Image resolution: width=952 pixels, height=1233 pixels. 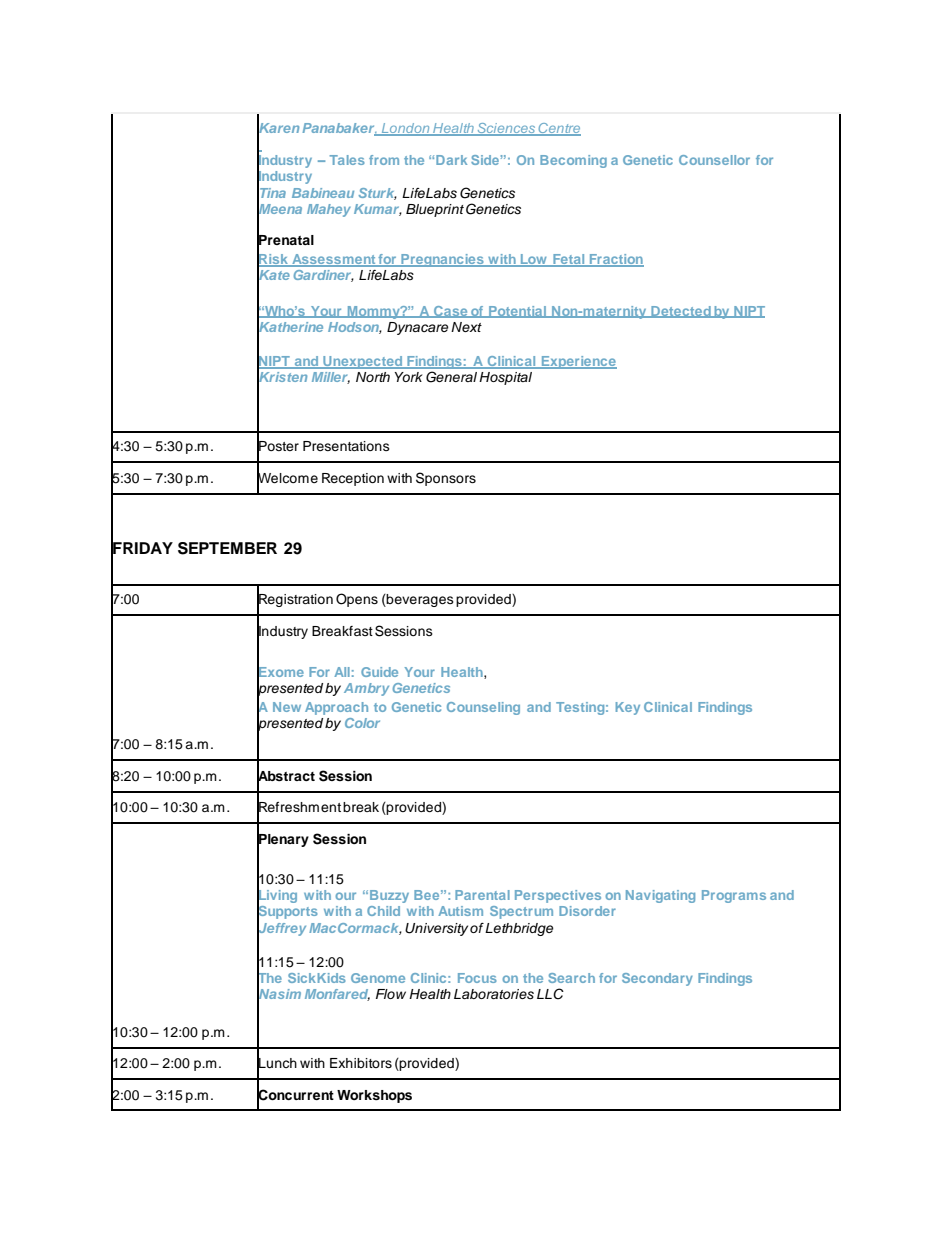 I want to click on Abstract, so click(x=286, y=775).
